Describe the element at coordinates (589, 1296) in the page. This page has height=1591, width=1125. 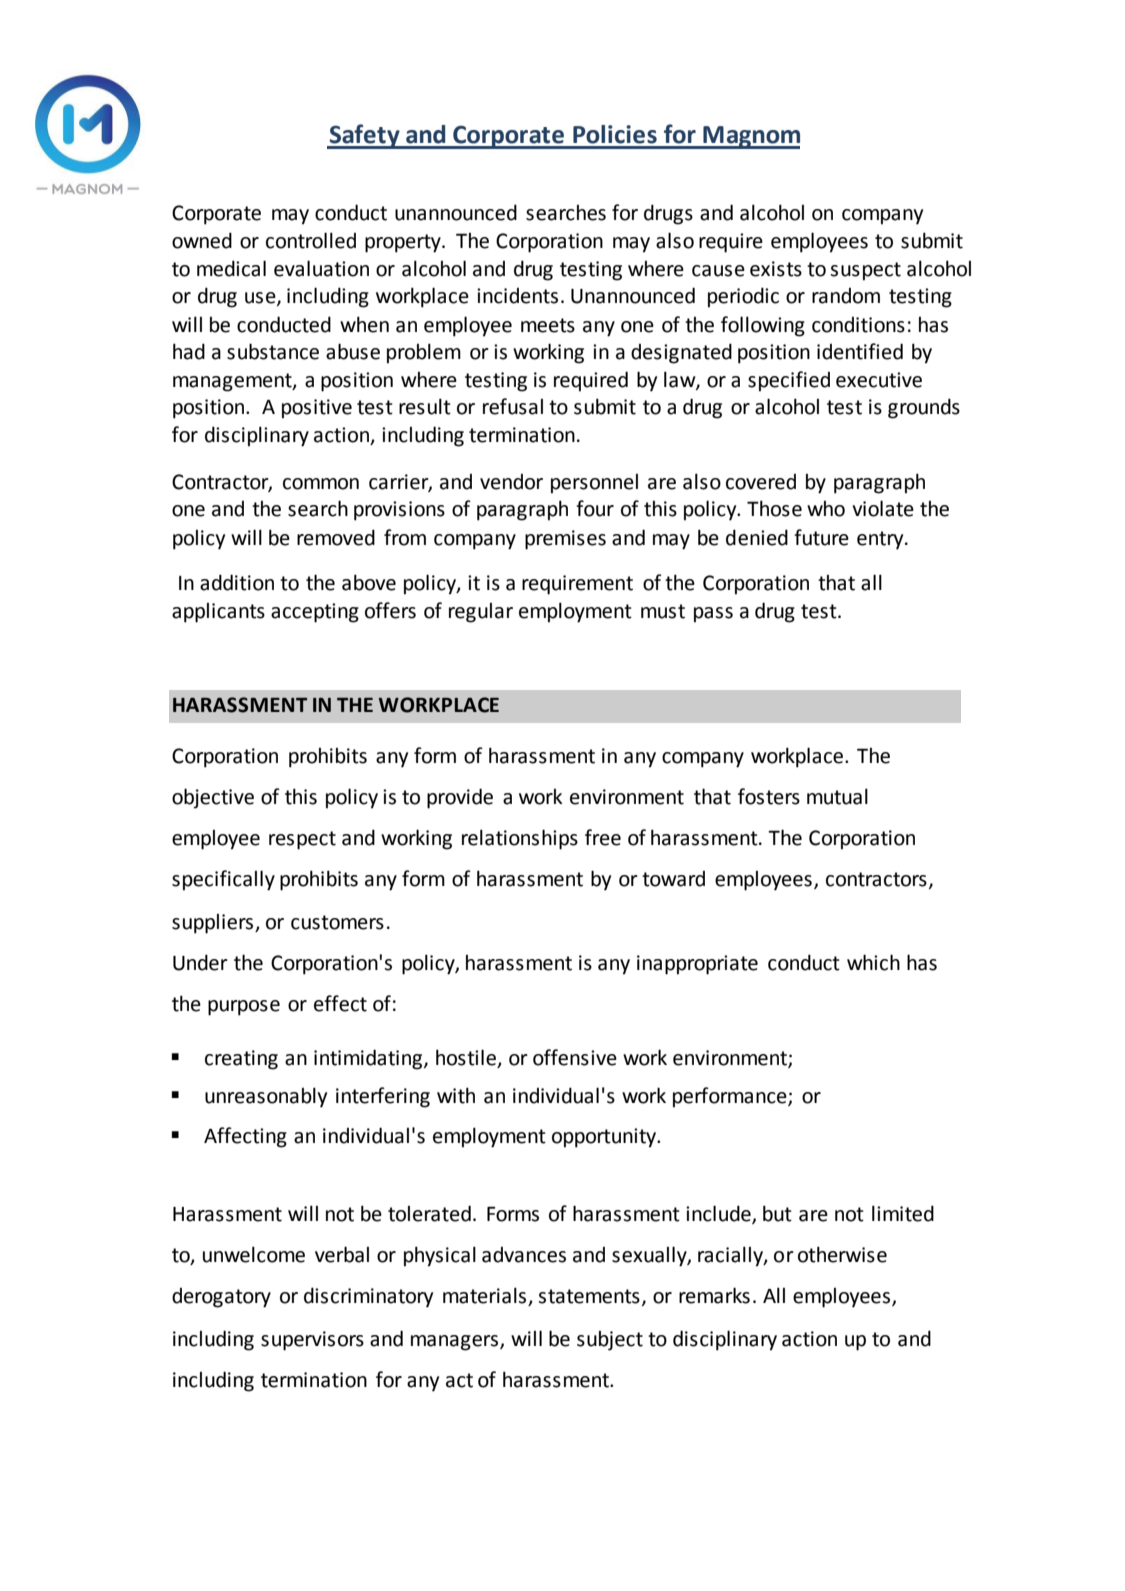
I see `statements` at that location.
